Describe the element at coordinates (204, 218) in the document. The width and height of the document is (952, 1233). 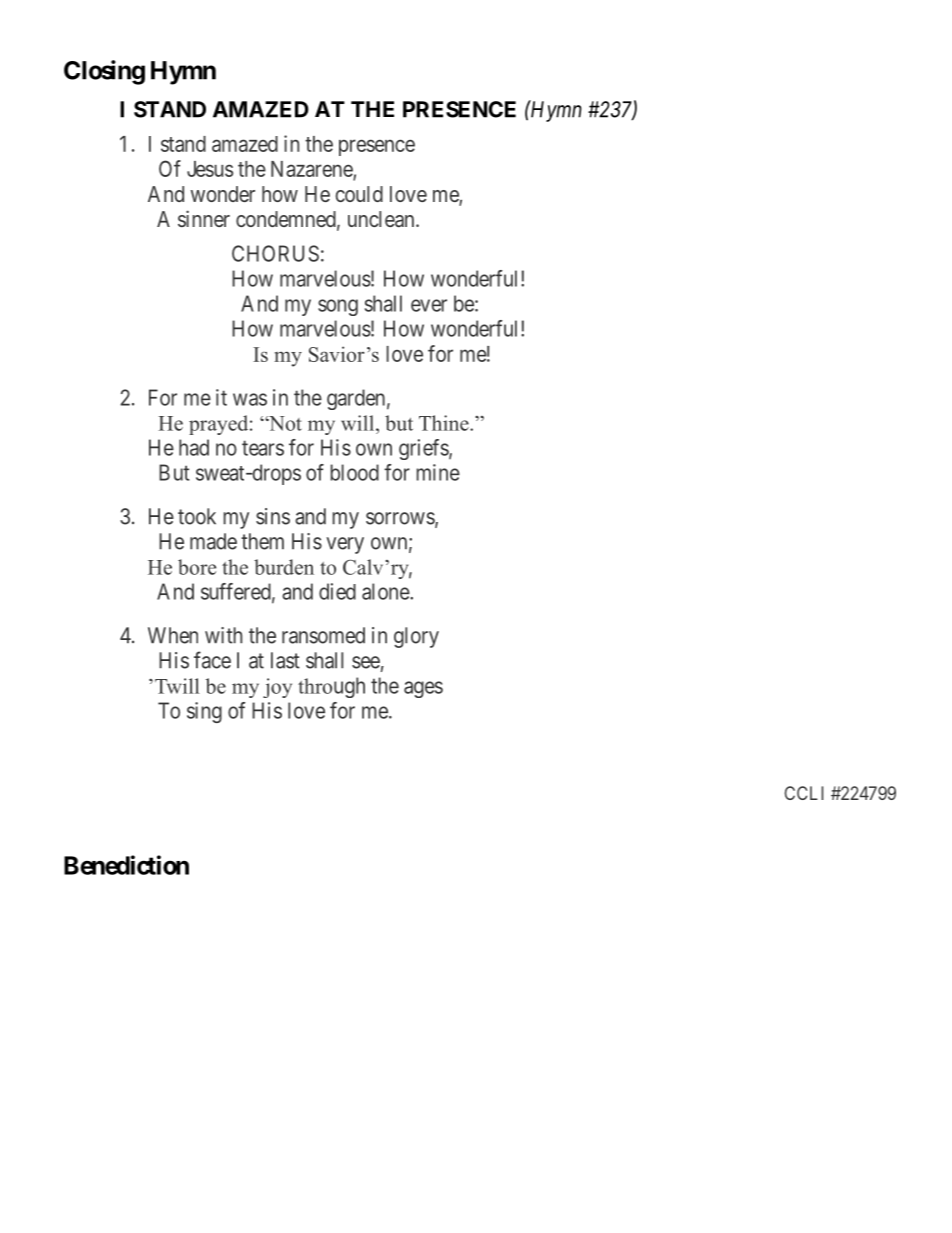
I see `sinner` at that location.
